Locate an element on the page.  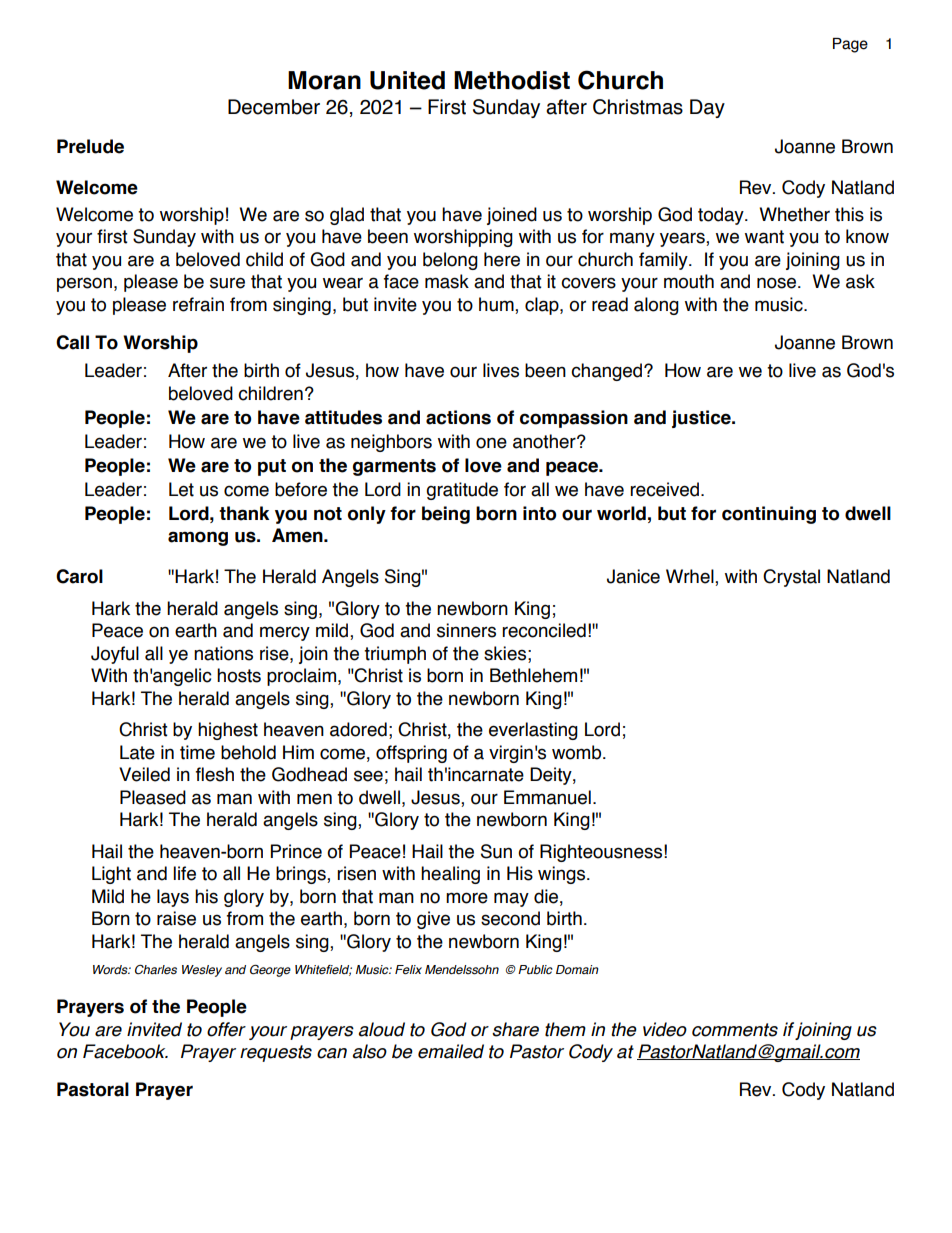
share is located at coordinates (515, 1029).
